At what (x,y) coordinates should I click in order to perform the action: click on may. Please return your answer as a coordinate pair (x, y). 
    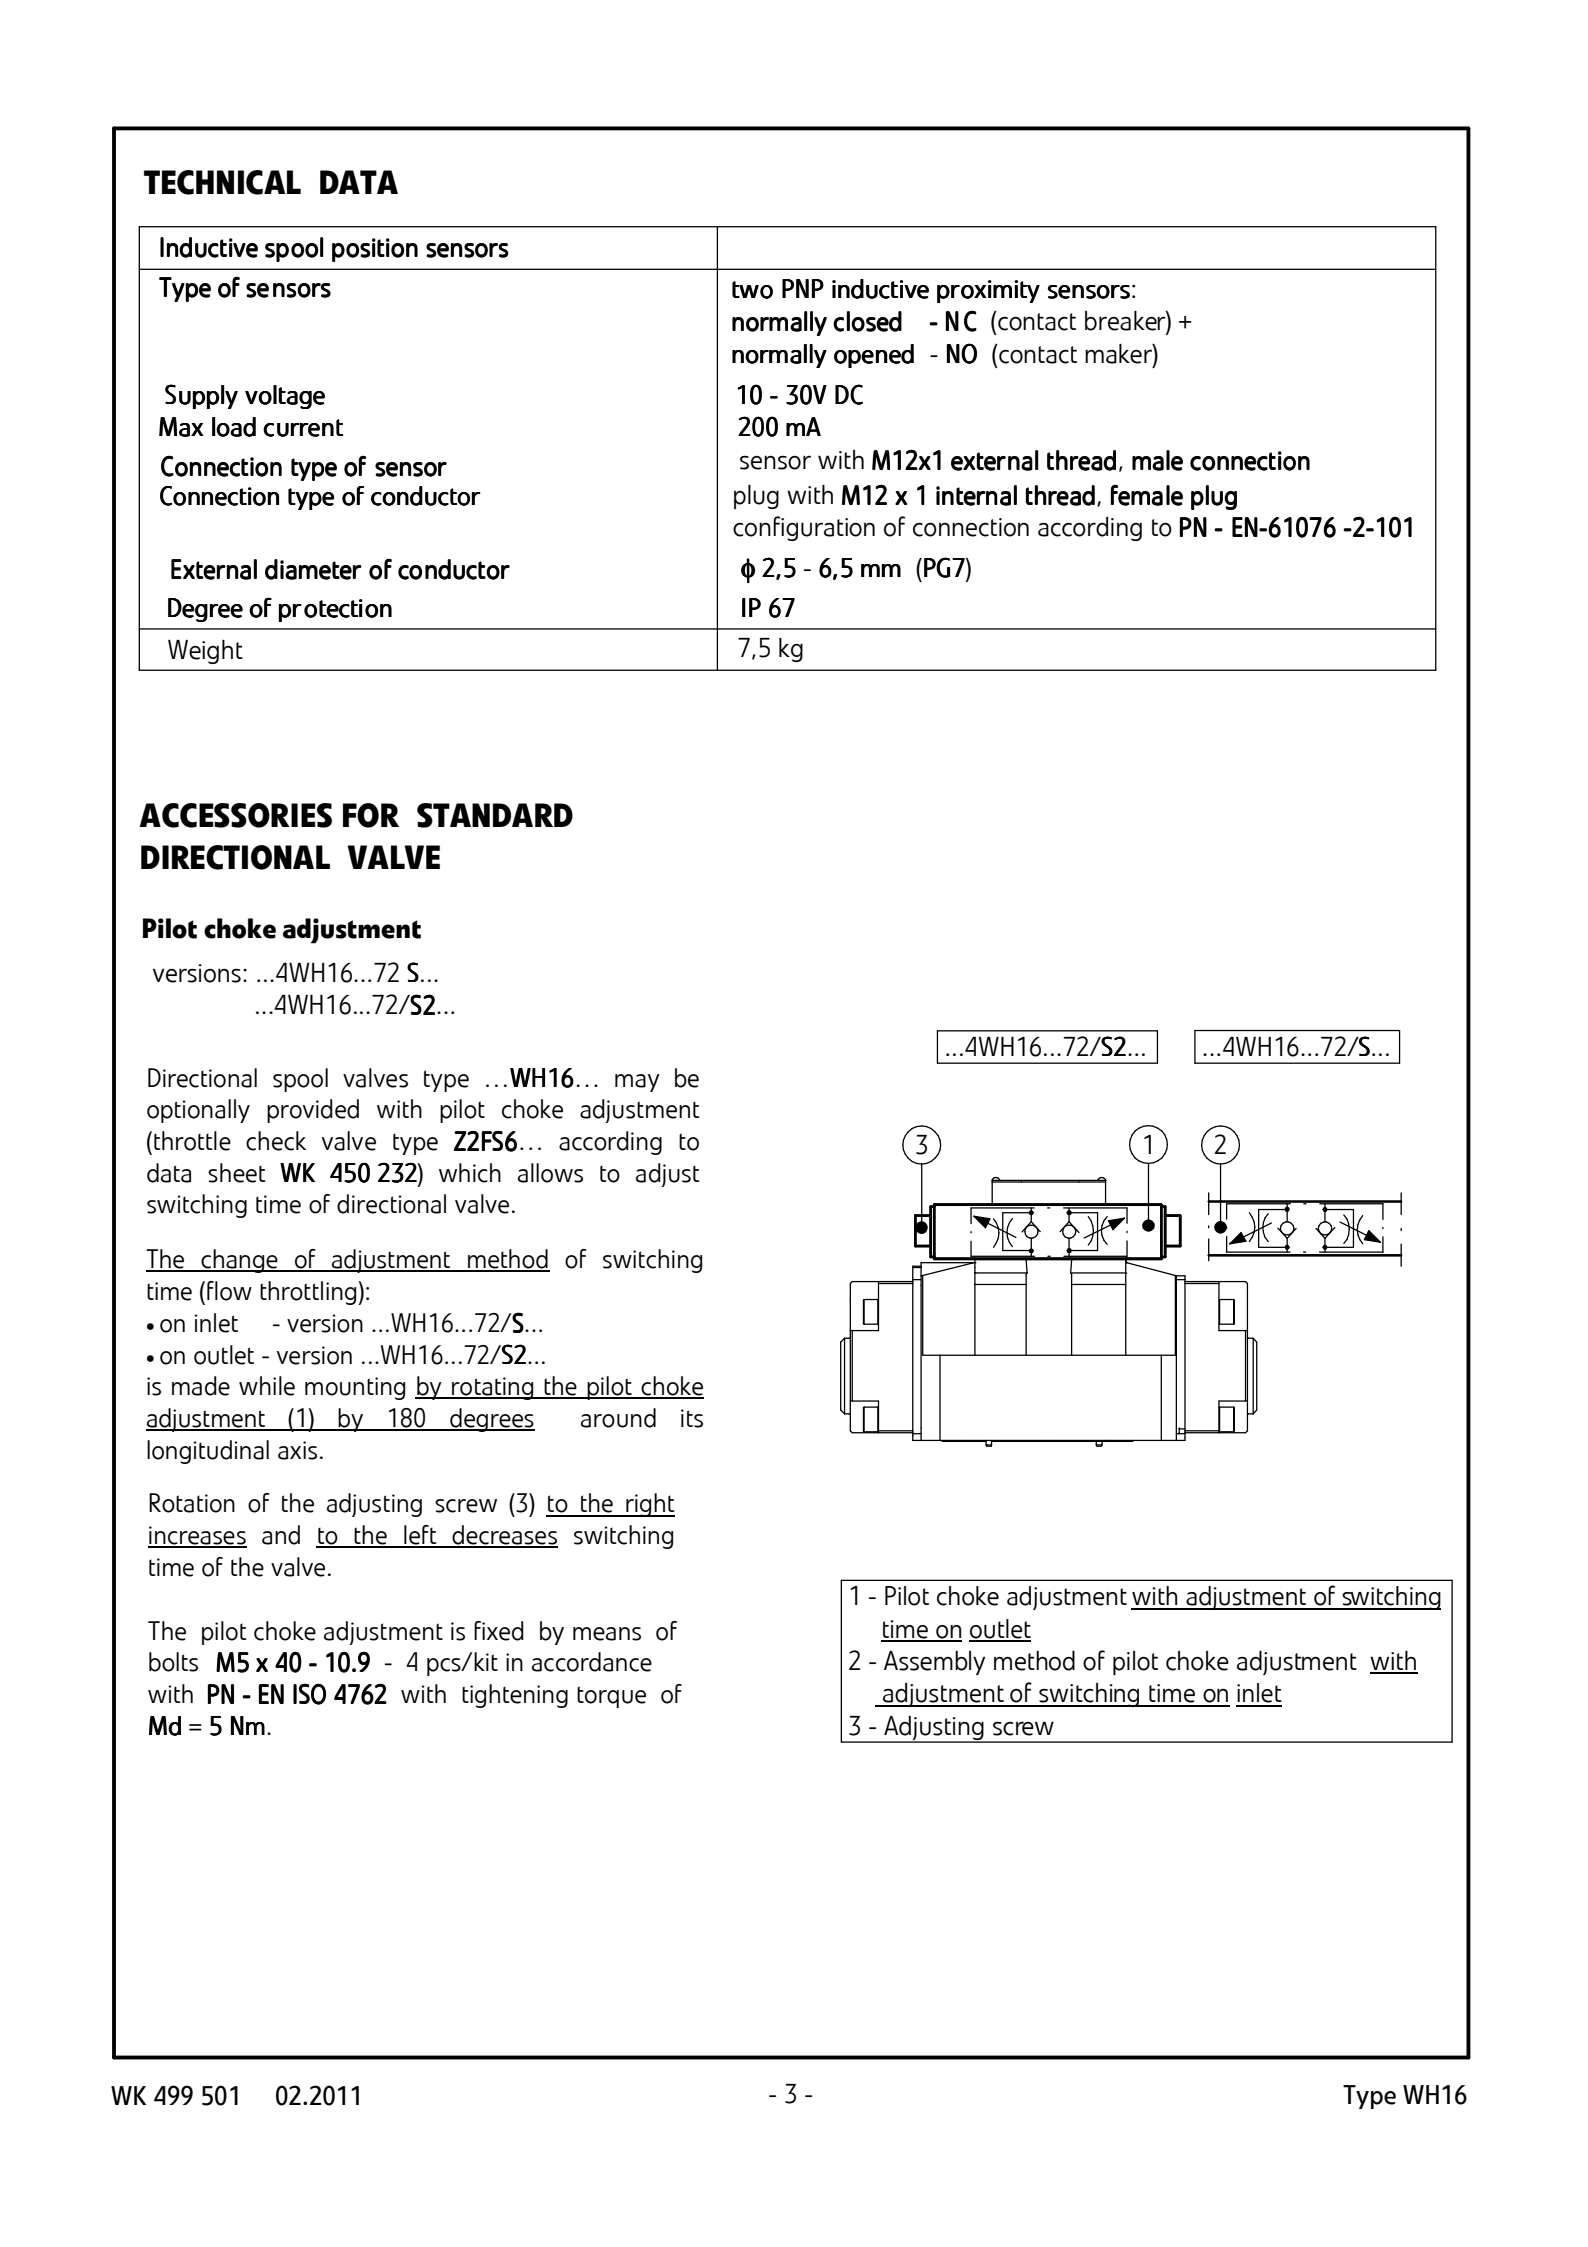
    Looking at the image, I should click on (637, 1083).
